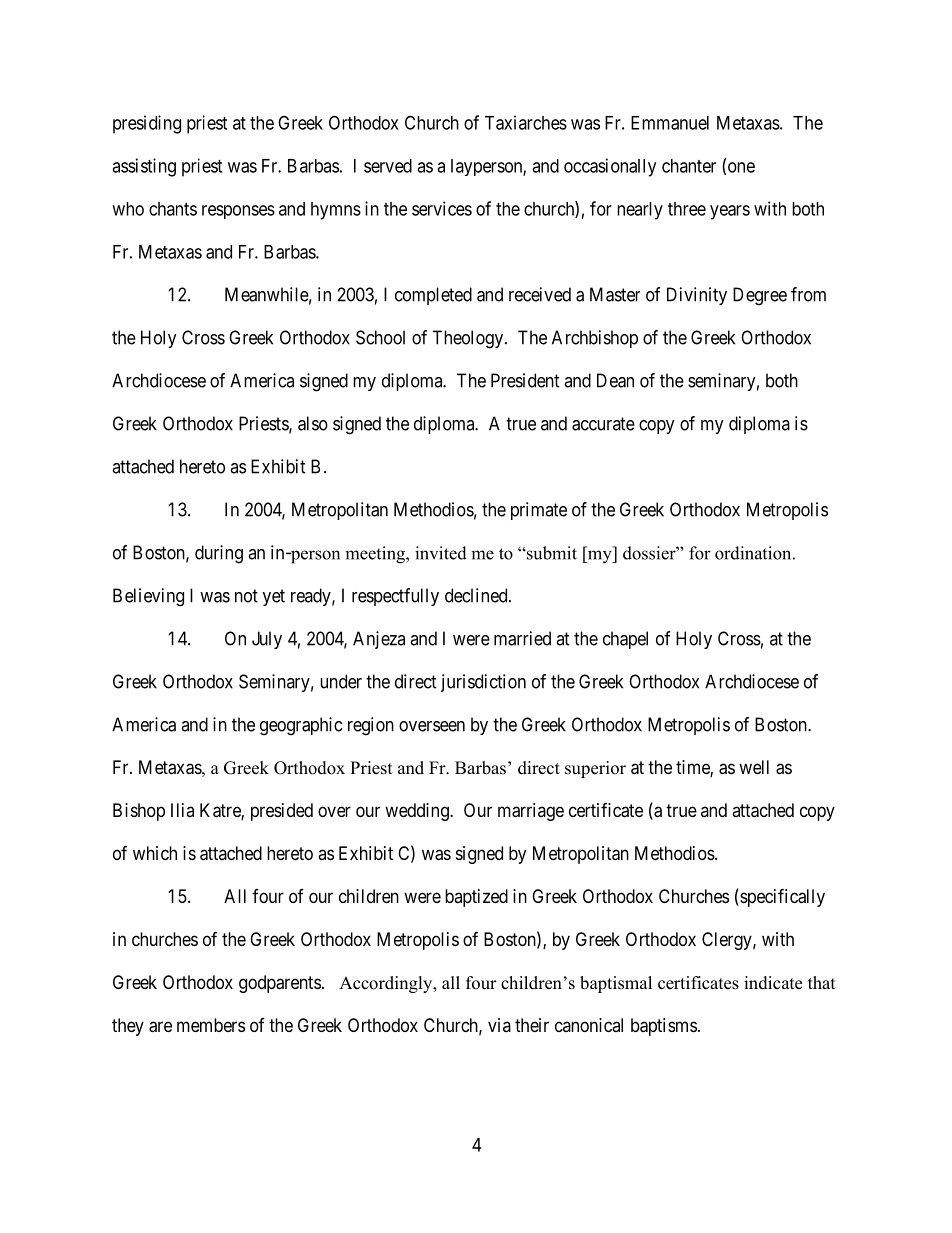 This screenshot has height=1233, width=952. I want to click on assisting, so click(144, 167).
